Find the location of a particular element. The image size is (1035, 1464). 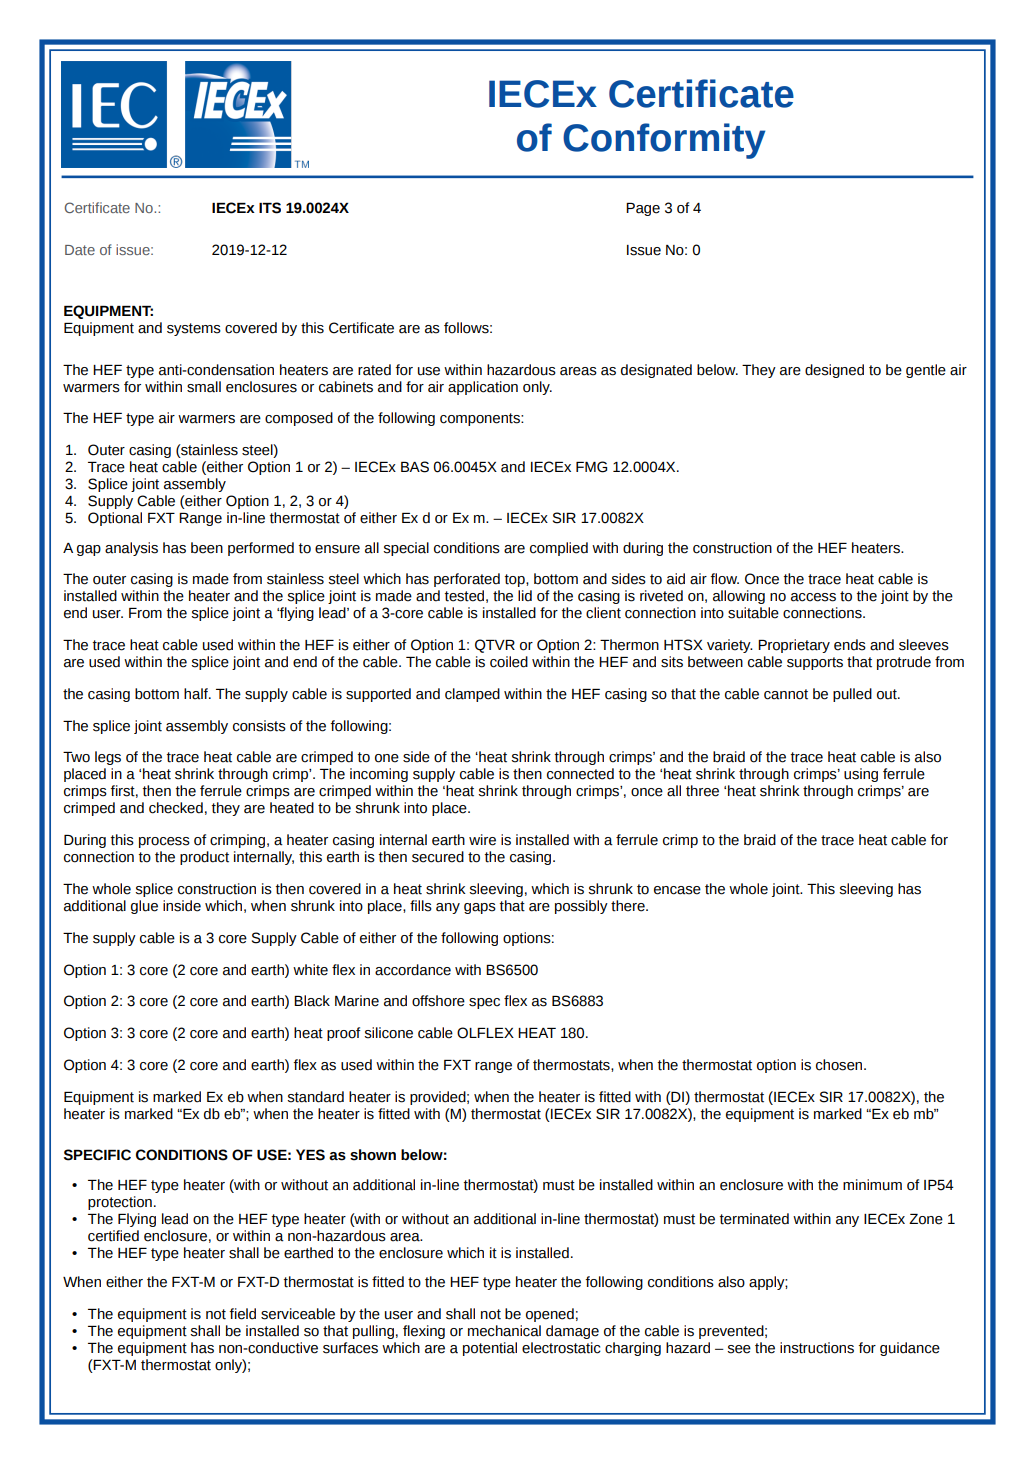

access is located at coordinates (813, 597).
